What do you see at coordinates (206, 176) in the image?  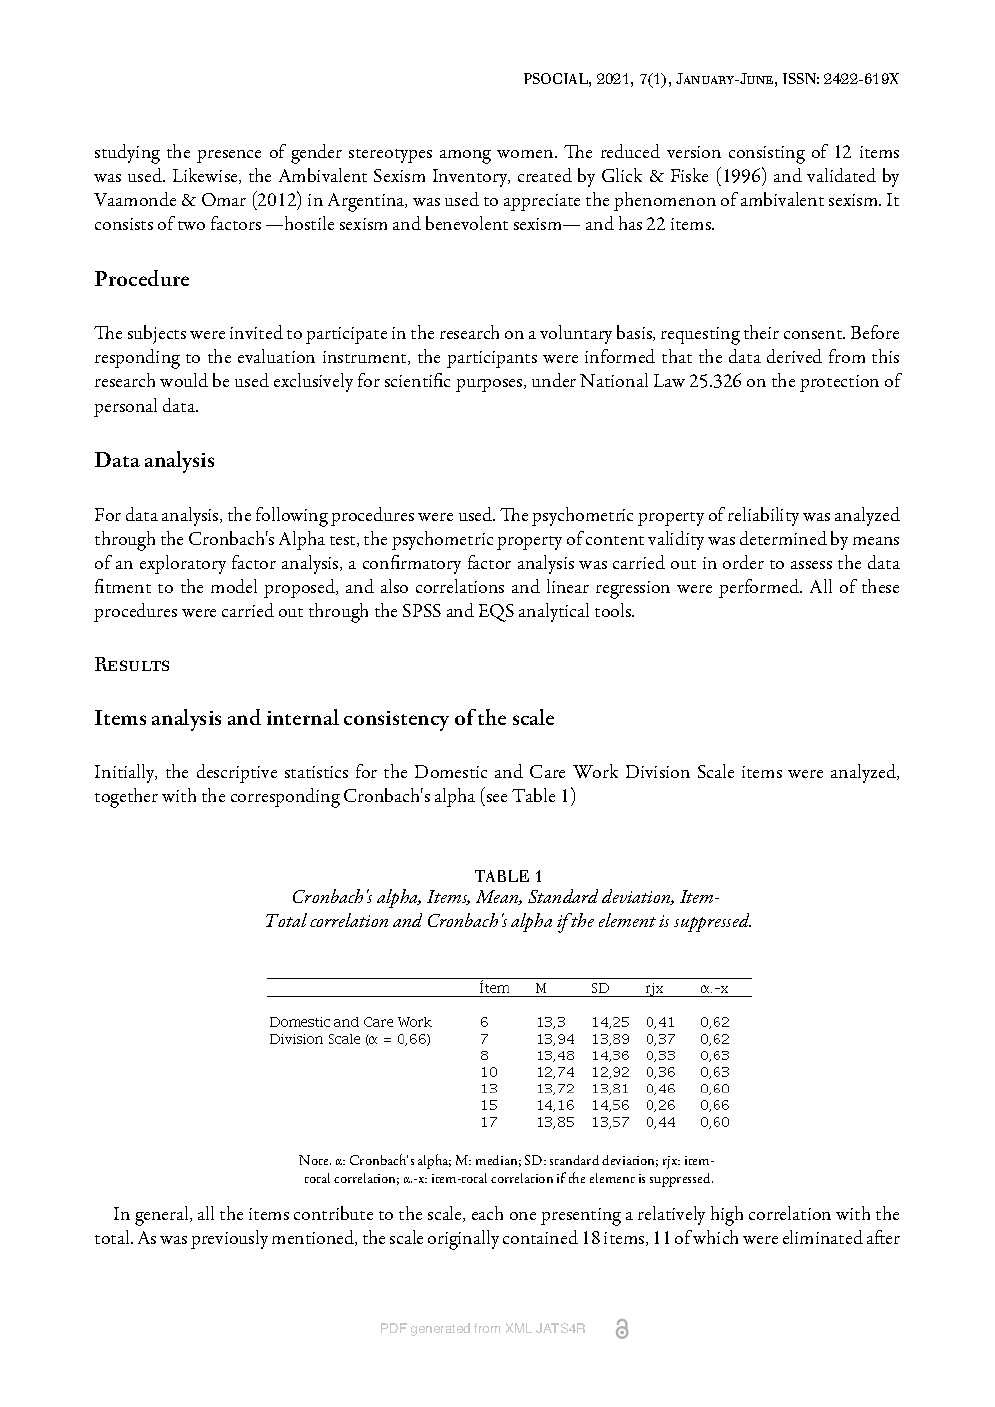 I see `Likewise` at bounding box center [206, 176].
